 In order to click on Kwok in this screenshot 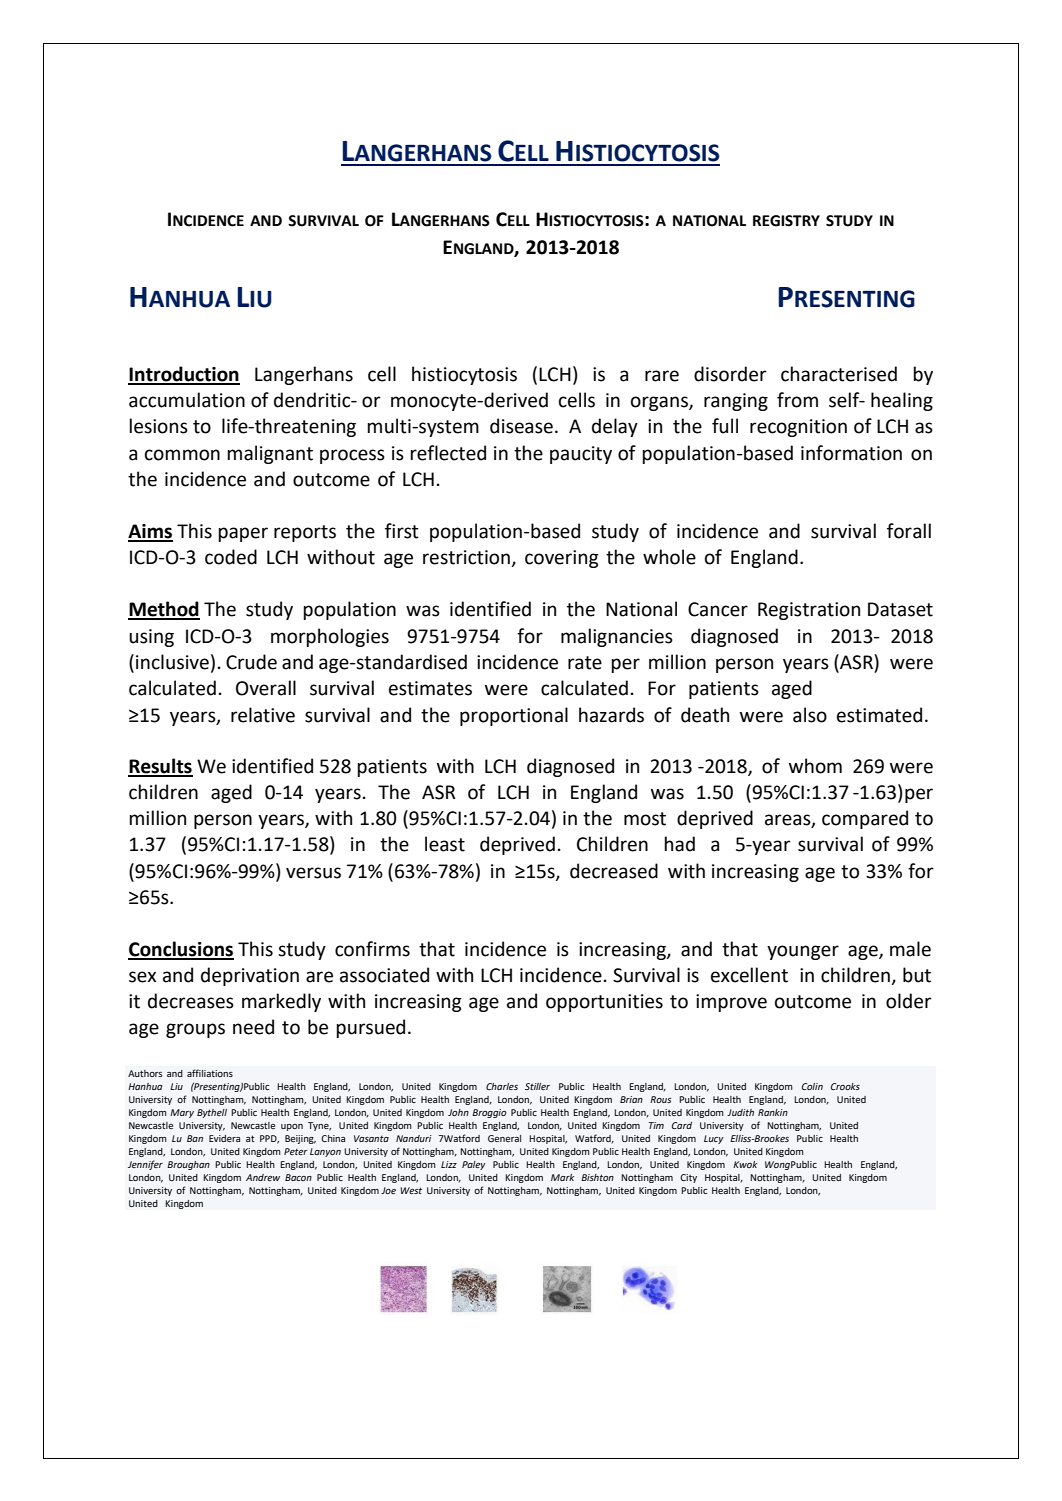, I will do `click(745, 1164)`.
